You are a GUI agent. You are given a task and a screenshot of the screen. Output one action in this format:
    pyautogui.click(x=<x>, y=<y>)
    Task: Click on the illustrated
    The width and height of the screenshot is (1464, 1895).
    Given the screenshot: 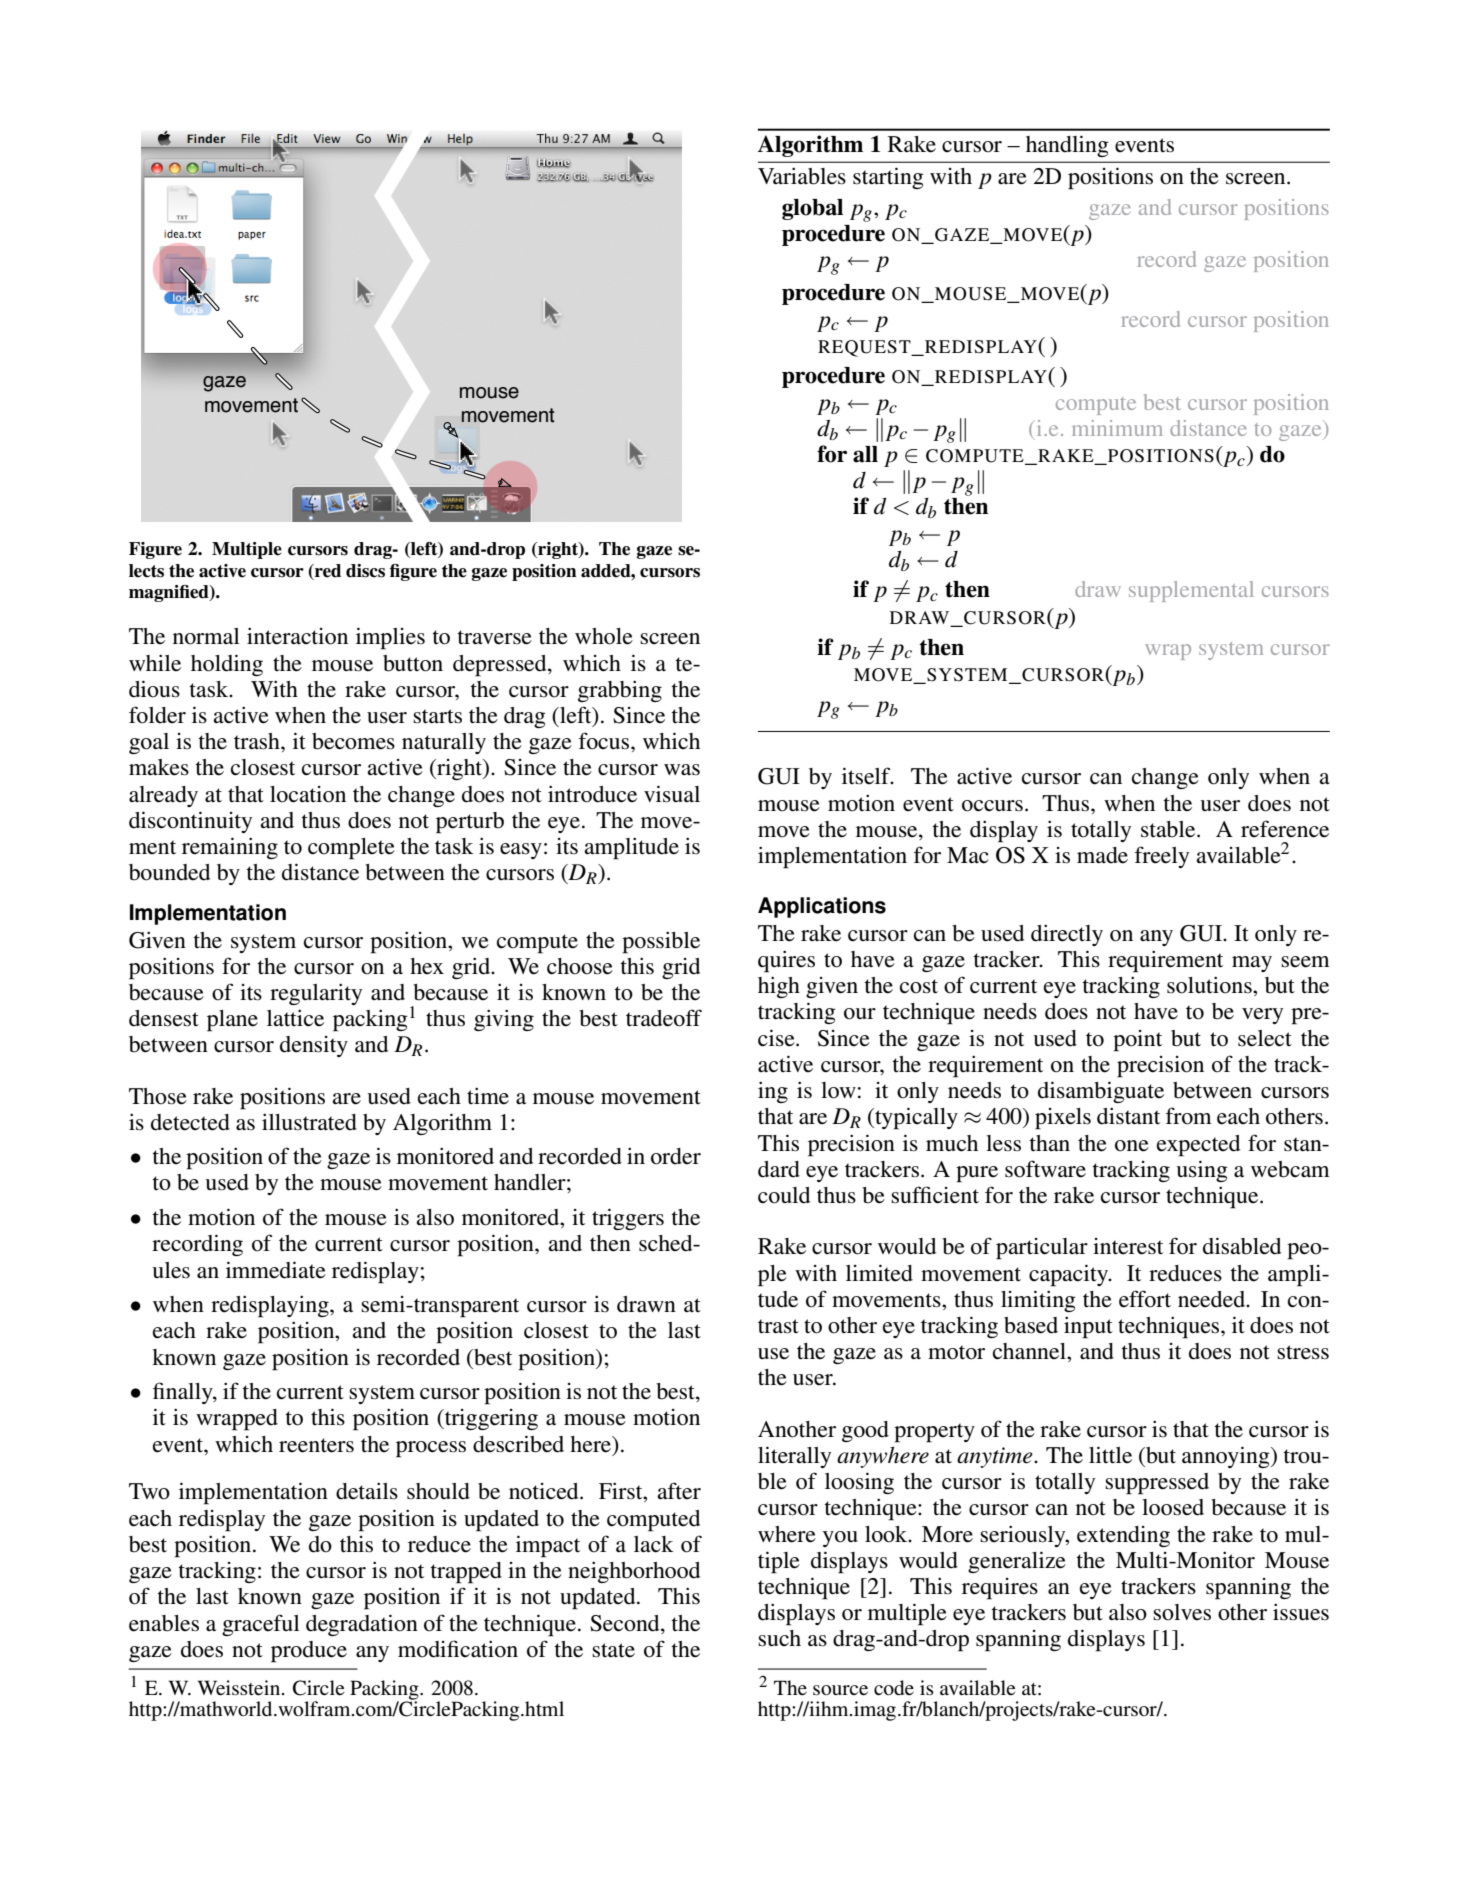 What is the action you would take?
    pyautogui.click(x=309, y=1122)
